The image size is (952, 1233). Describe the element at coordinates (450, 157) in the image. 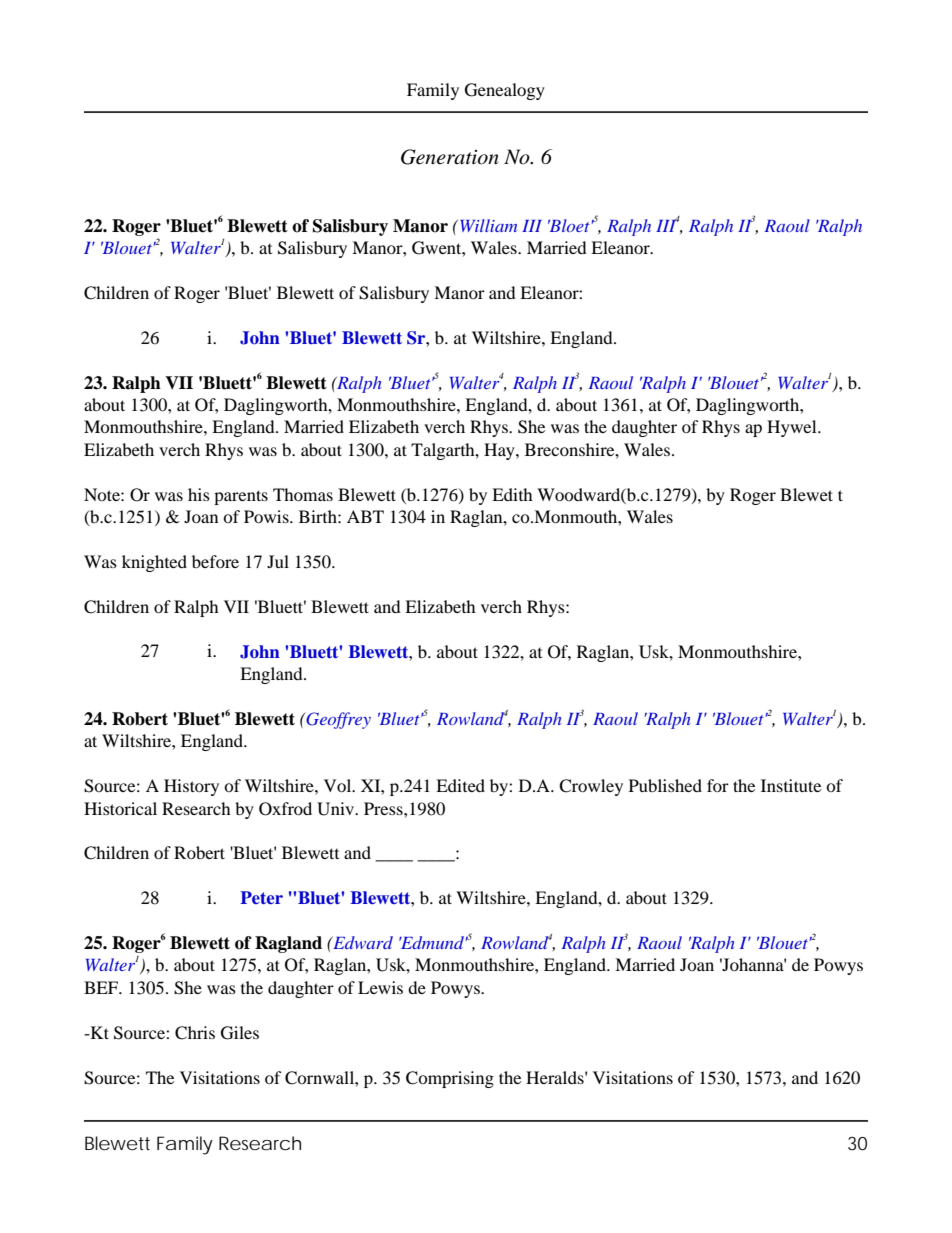

I see `Generation` at that location.
